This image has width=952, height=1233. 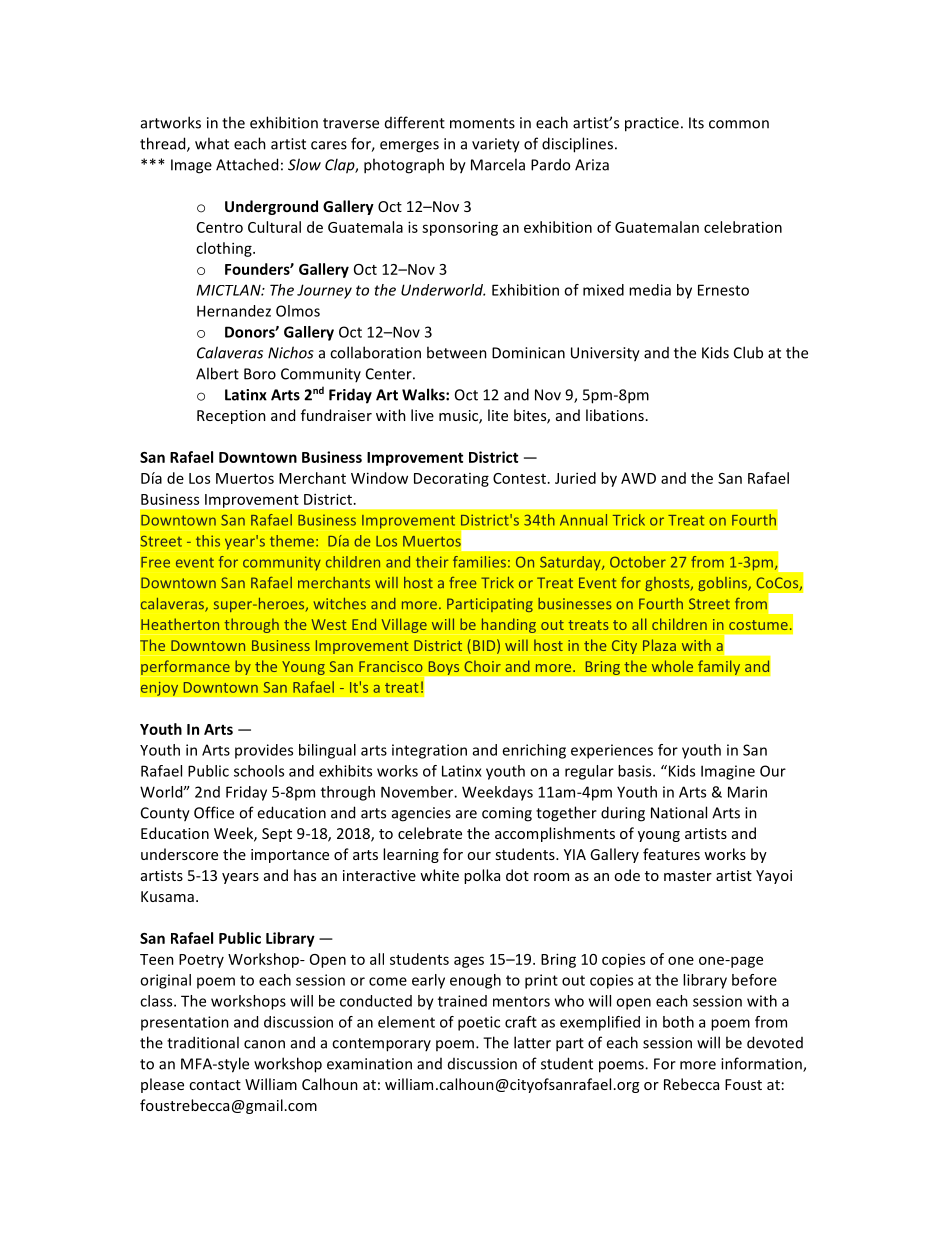 What do you see at coordinates (678, 1022) in the image?
I see `both` at bounding box center [678, 1022].
